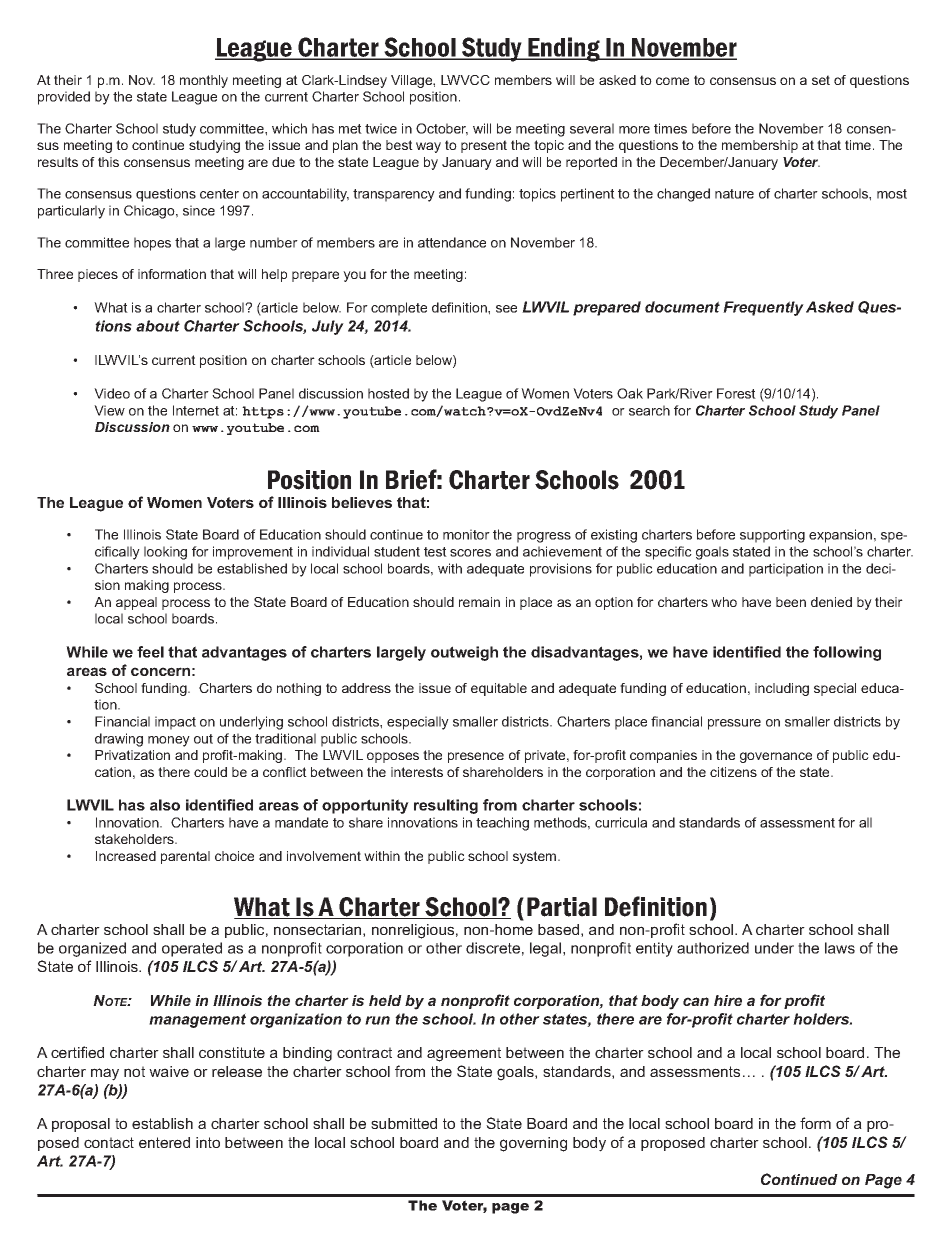  What do you see at coordinates (388, 393) in the screenshot?
I see `hosted` at bounding box center [388, 393].
